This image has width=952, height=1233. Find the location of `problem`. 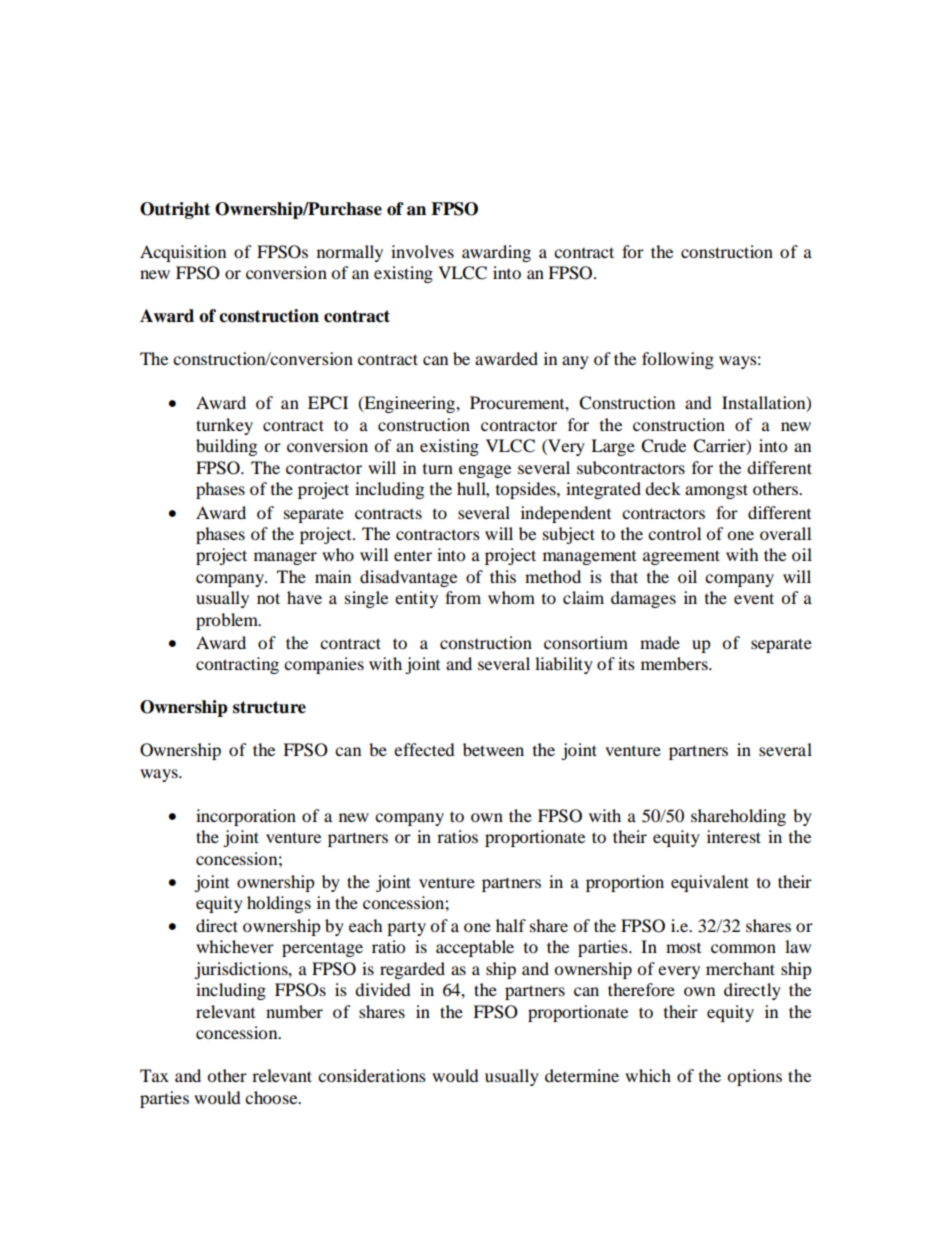

problem is located at coordinates (228, 621).
